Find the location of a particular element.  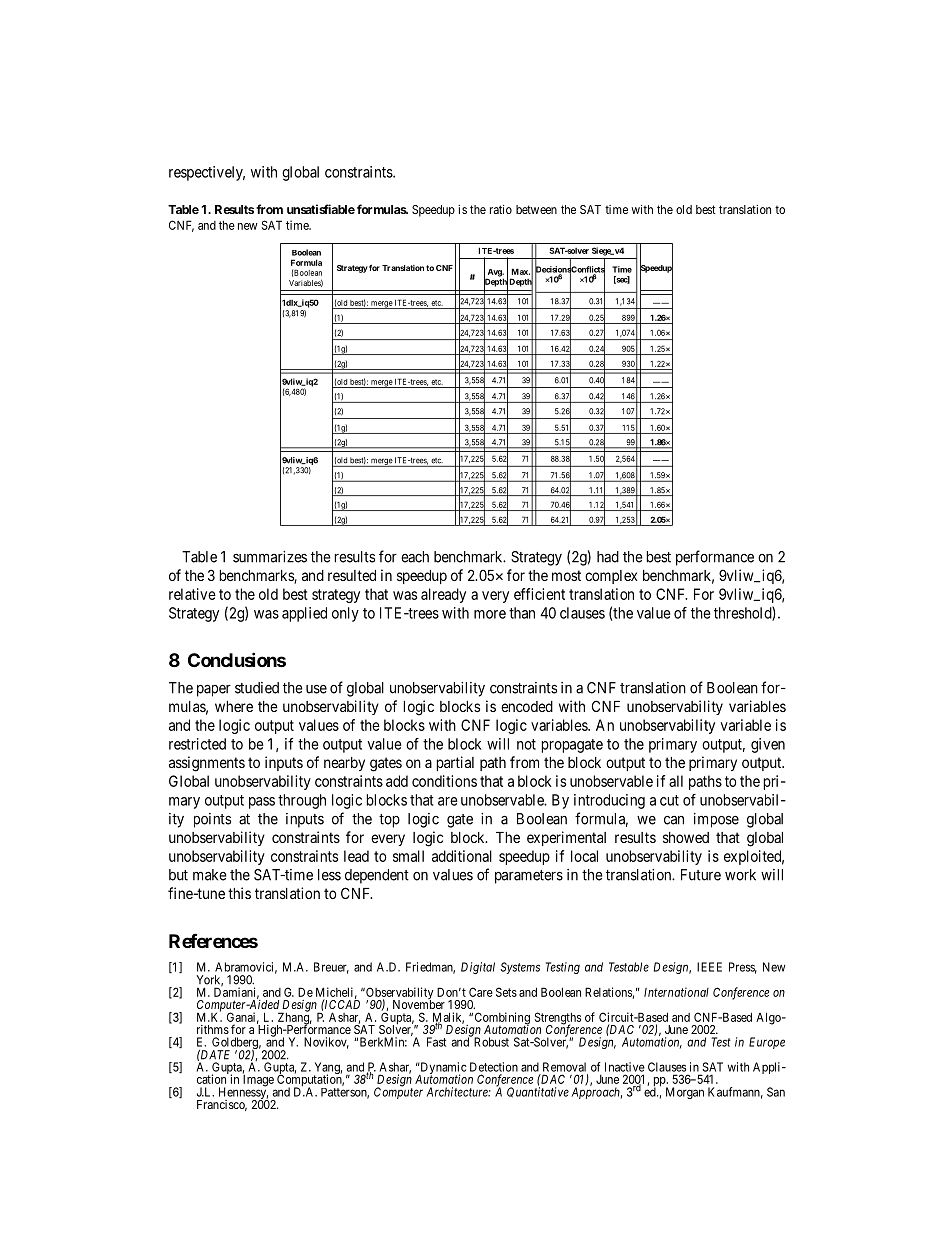

had is located at coordinates (608, 557).
